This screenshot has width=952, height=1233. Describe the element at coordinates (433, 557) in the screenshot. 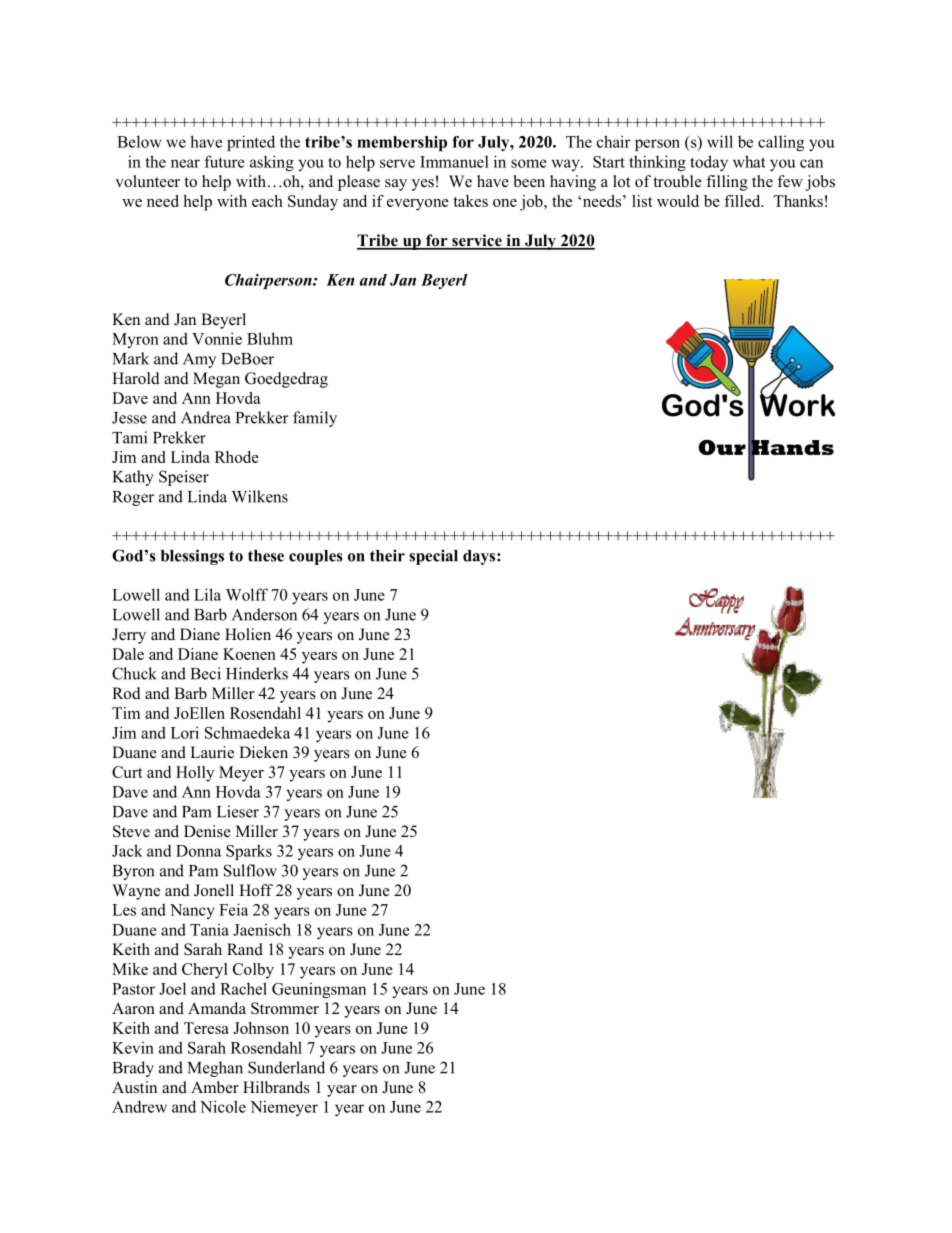

I see `special` at that location.
